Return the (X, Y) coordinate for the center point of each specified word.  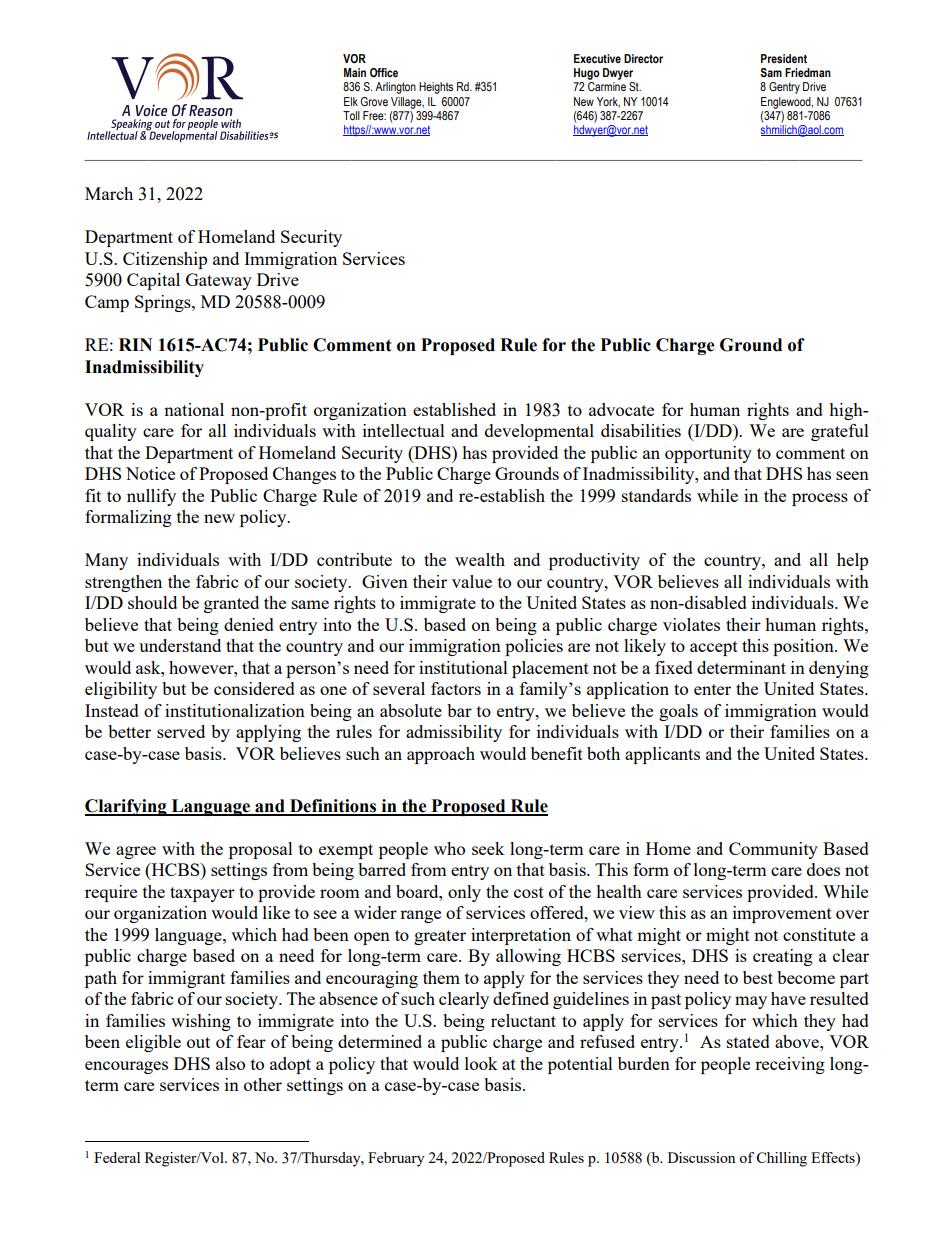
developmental (539, 432)
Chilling (781, 1159)
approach (441, 755)
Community (773, 850)
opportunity (708, 454)
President (784, 58)
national (194, 409)
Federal (117, 1157)
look (481, 1063)
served (181, 731)
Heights (436, 88)
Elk (351, 101)
